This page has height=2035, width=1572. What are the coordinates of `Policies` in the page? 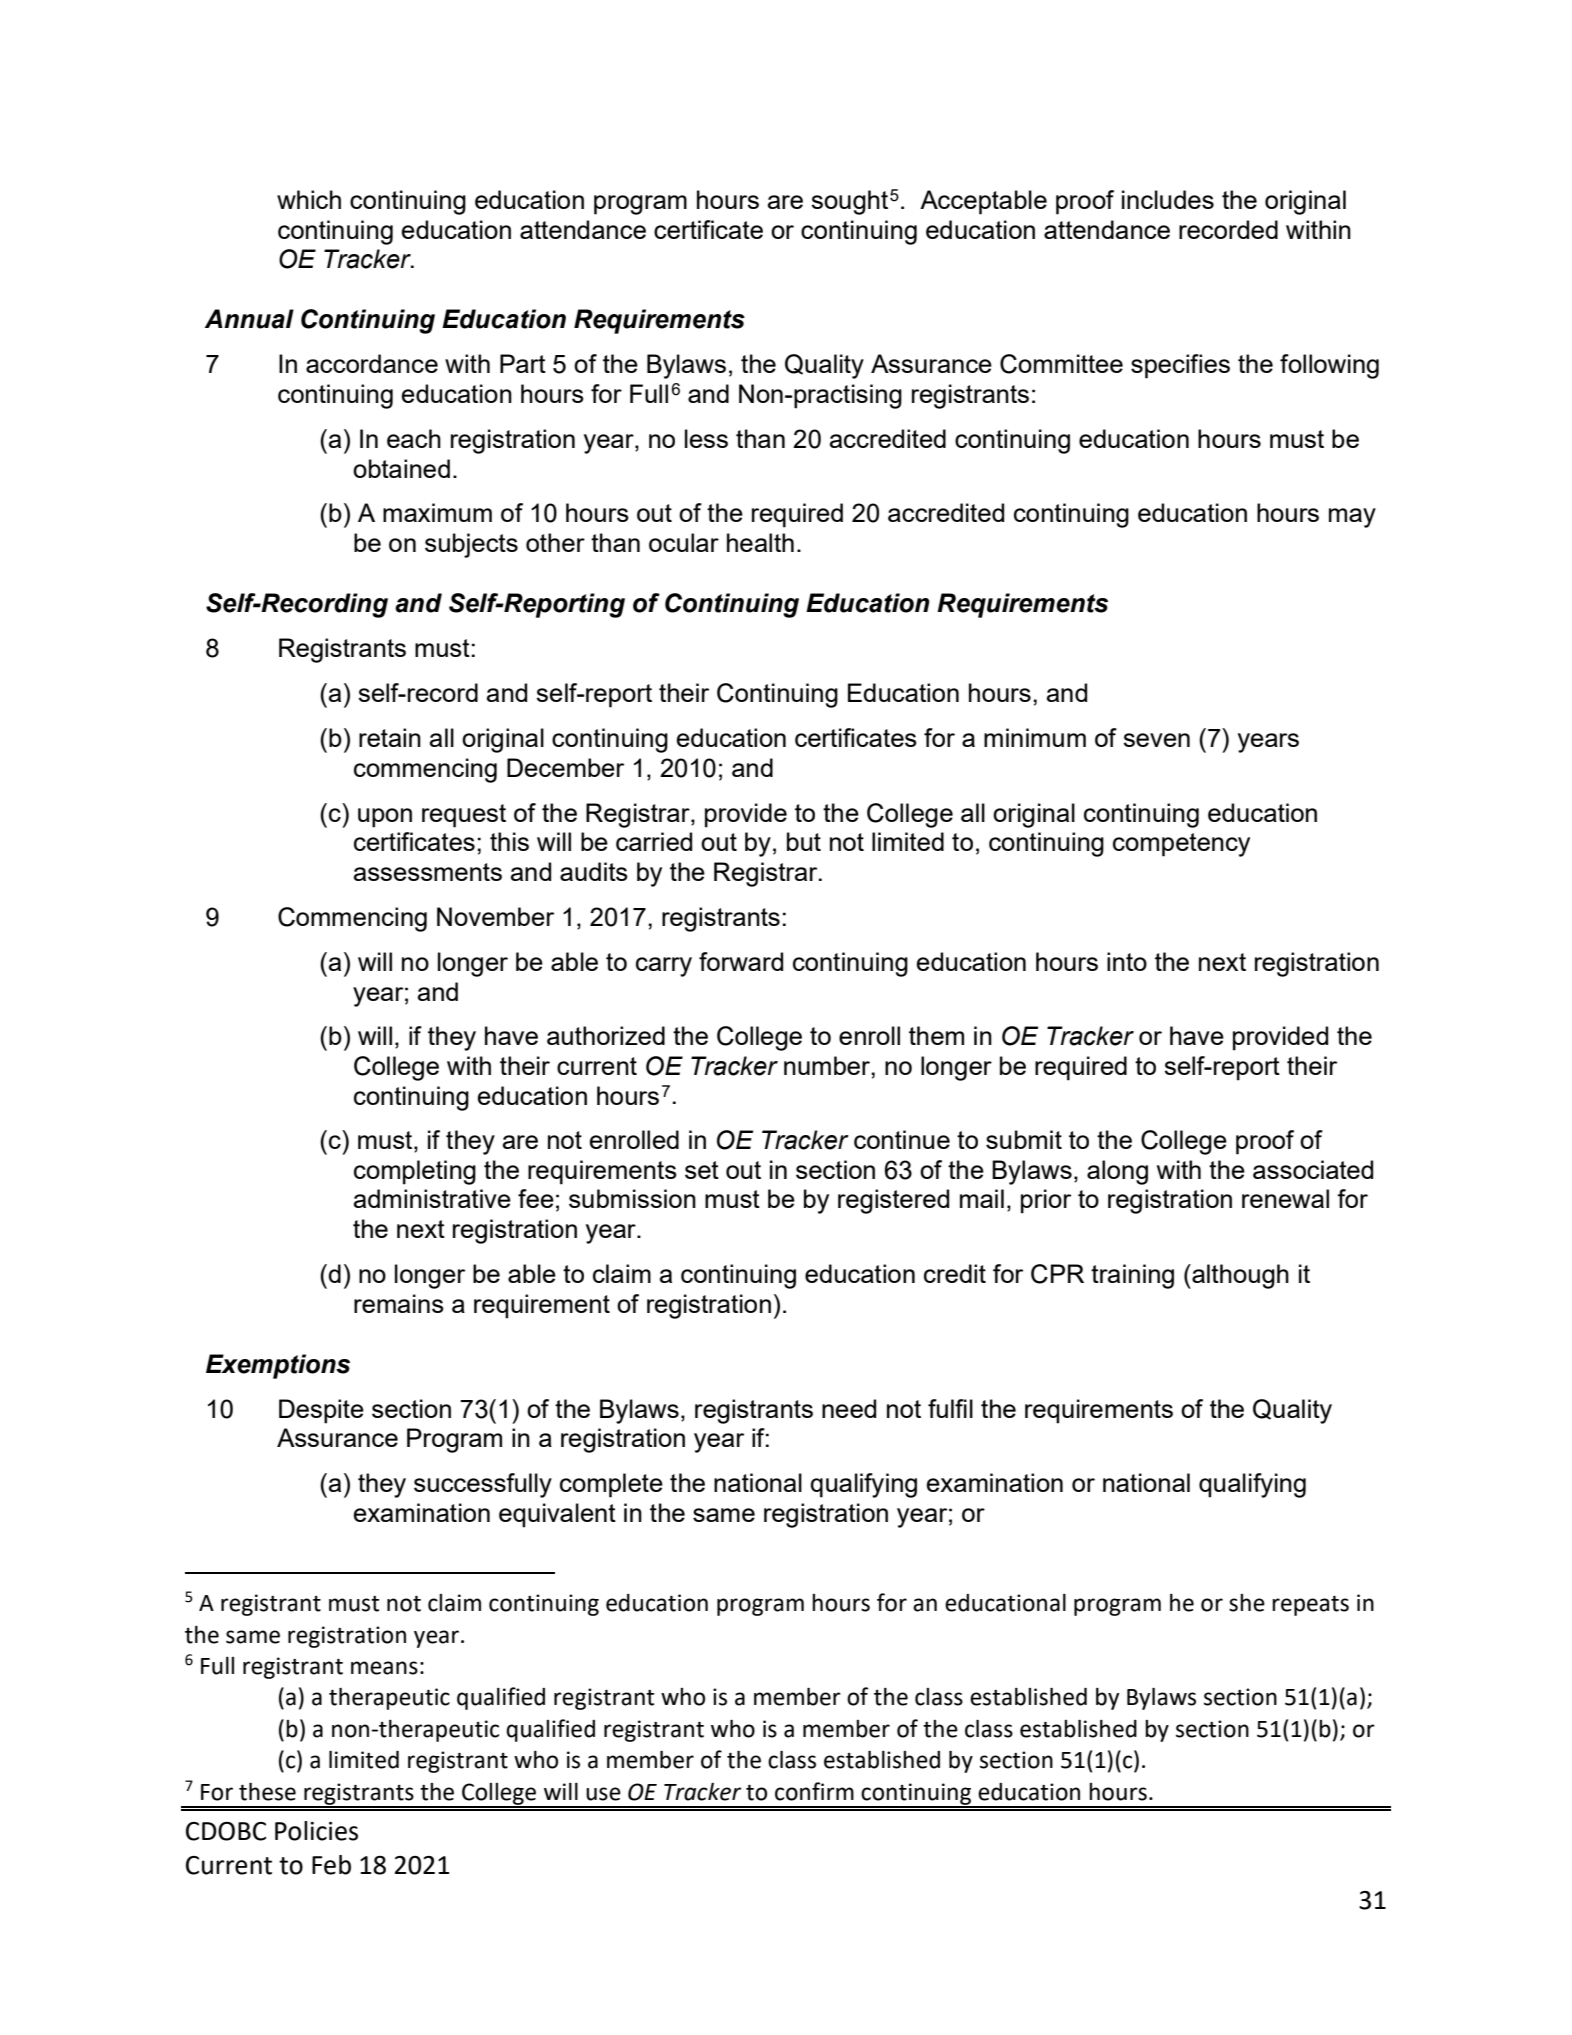 It's located at (316, 1831).
